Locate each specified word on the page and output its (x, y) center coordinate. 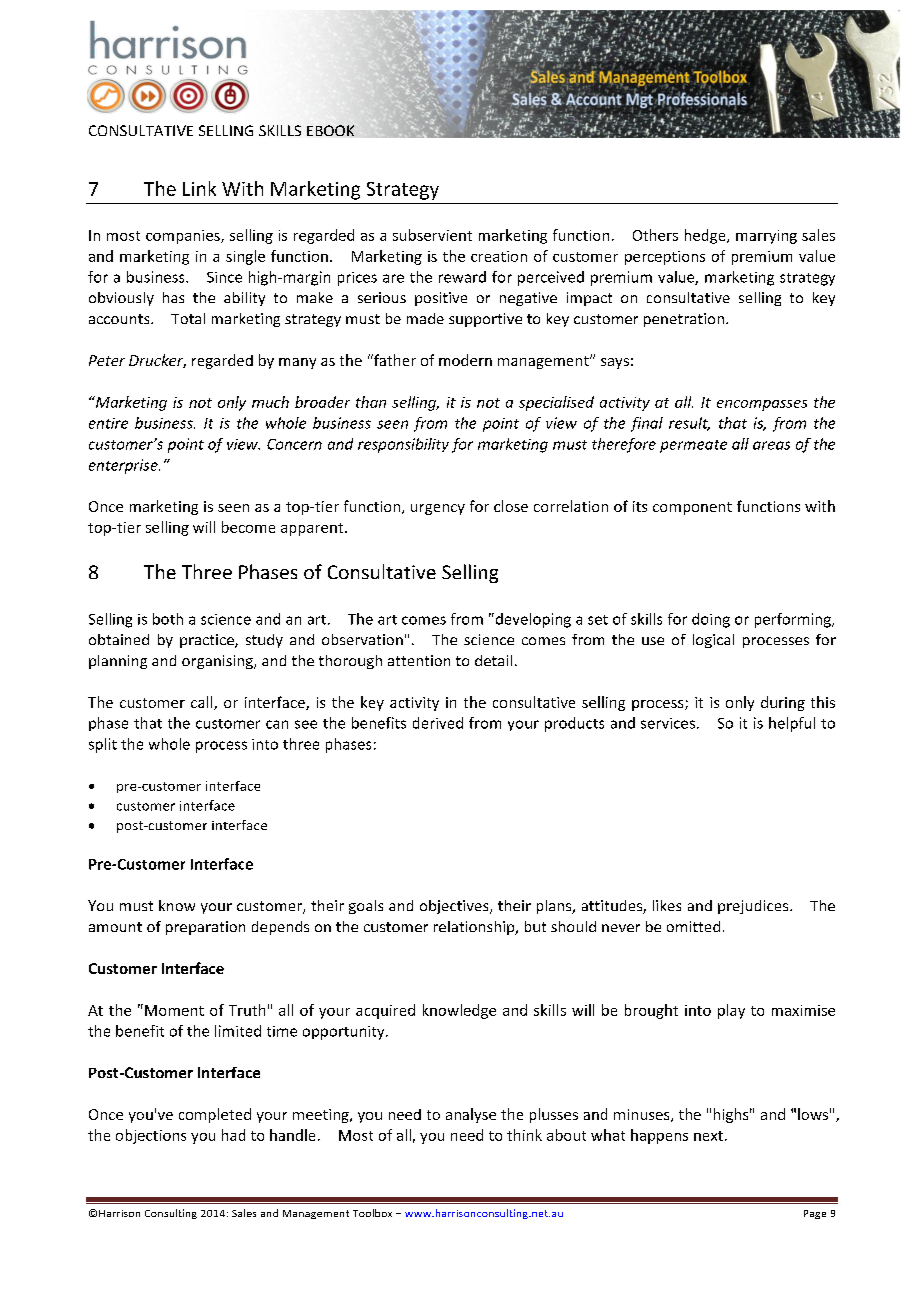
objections (151, 1136)
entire (108, 423)
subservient (432, 235)
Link (199, 188)
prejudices (754, 907)
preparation (205, 928)
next (708, 1136)
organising (218, 662)
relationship (475, 928)
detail (493, 660)
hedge (706, 236)
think (524, 1135)
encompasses (762, 405)
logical (713, 641)
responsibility (403, 445)
